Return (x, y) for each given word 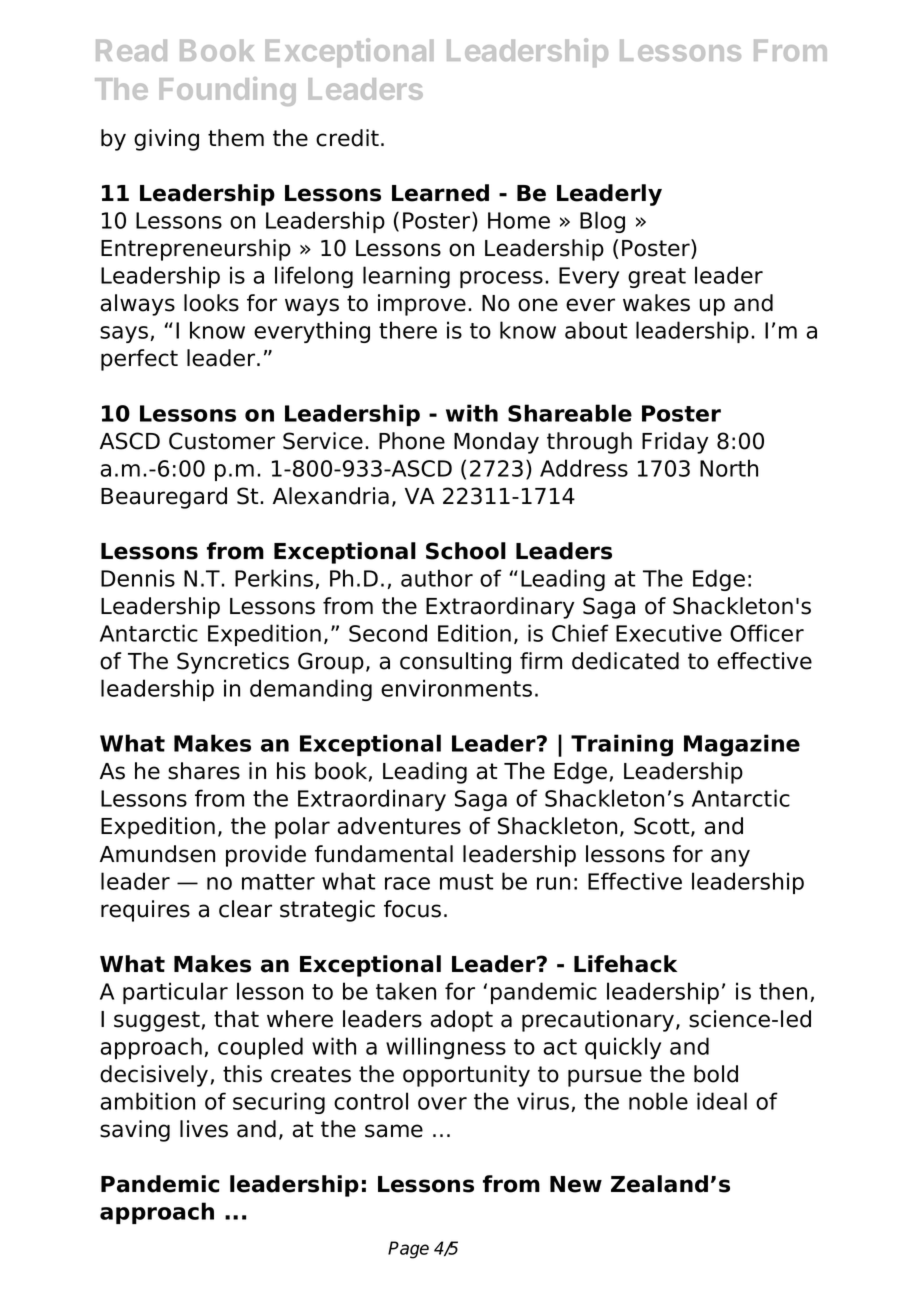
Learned (440, 193)
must (466, 882)
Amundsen (157, 854)
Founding (227, 91)
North (729, 468)
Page (408, 1250)
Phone (412, 441)
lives (204, 1129)
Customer (222, 441)
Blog (602, 222)
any (730, 858)
